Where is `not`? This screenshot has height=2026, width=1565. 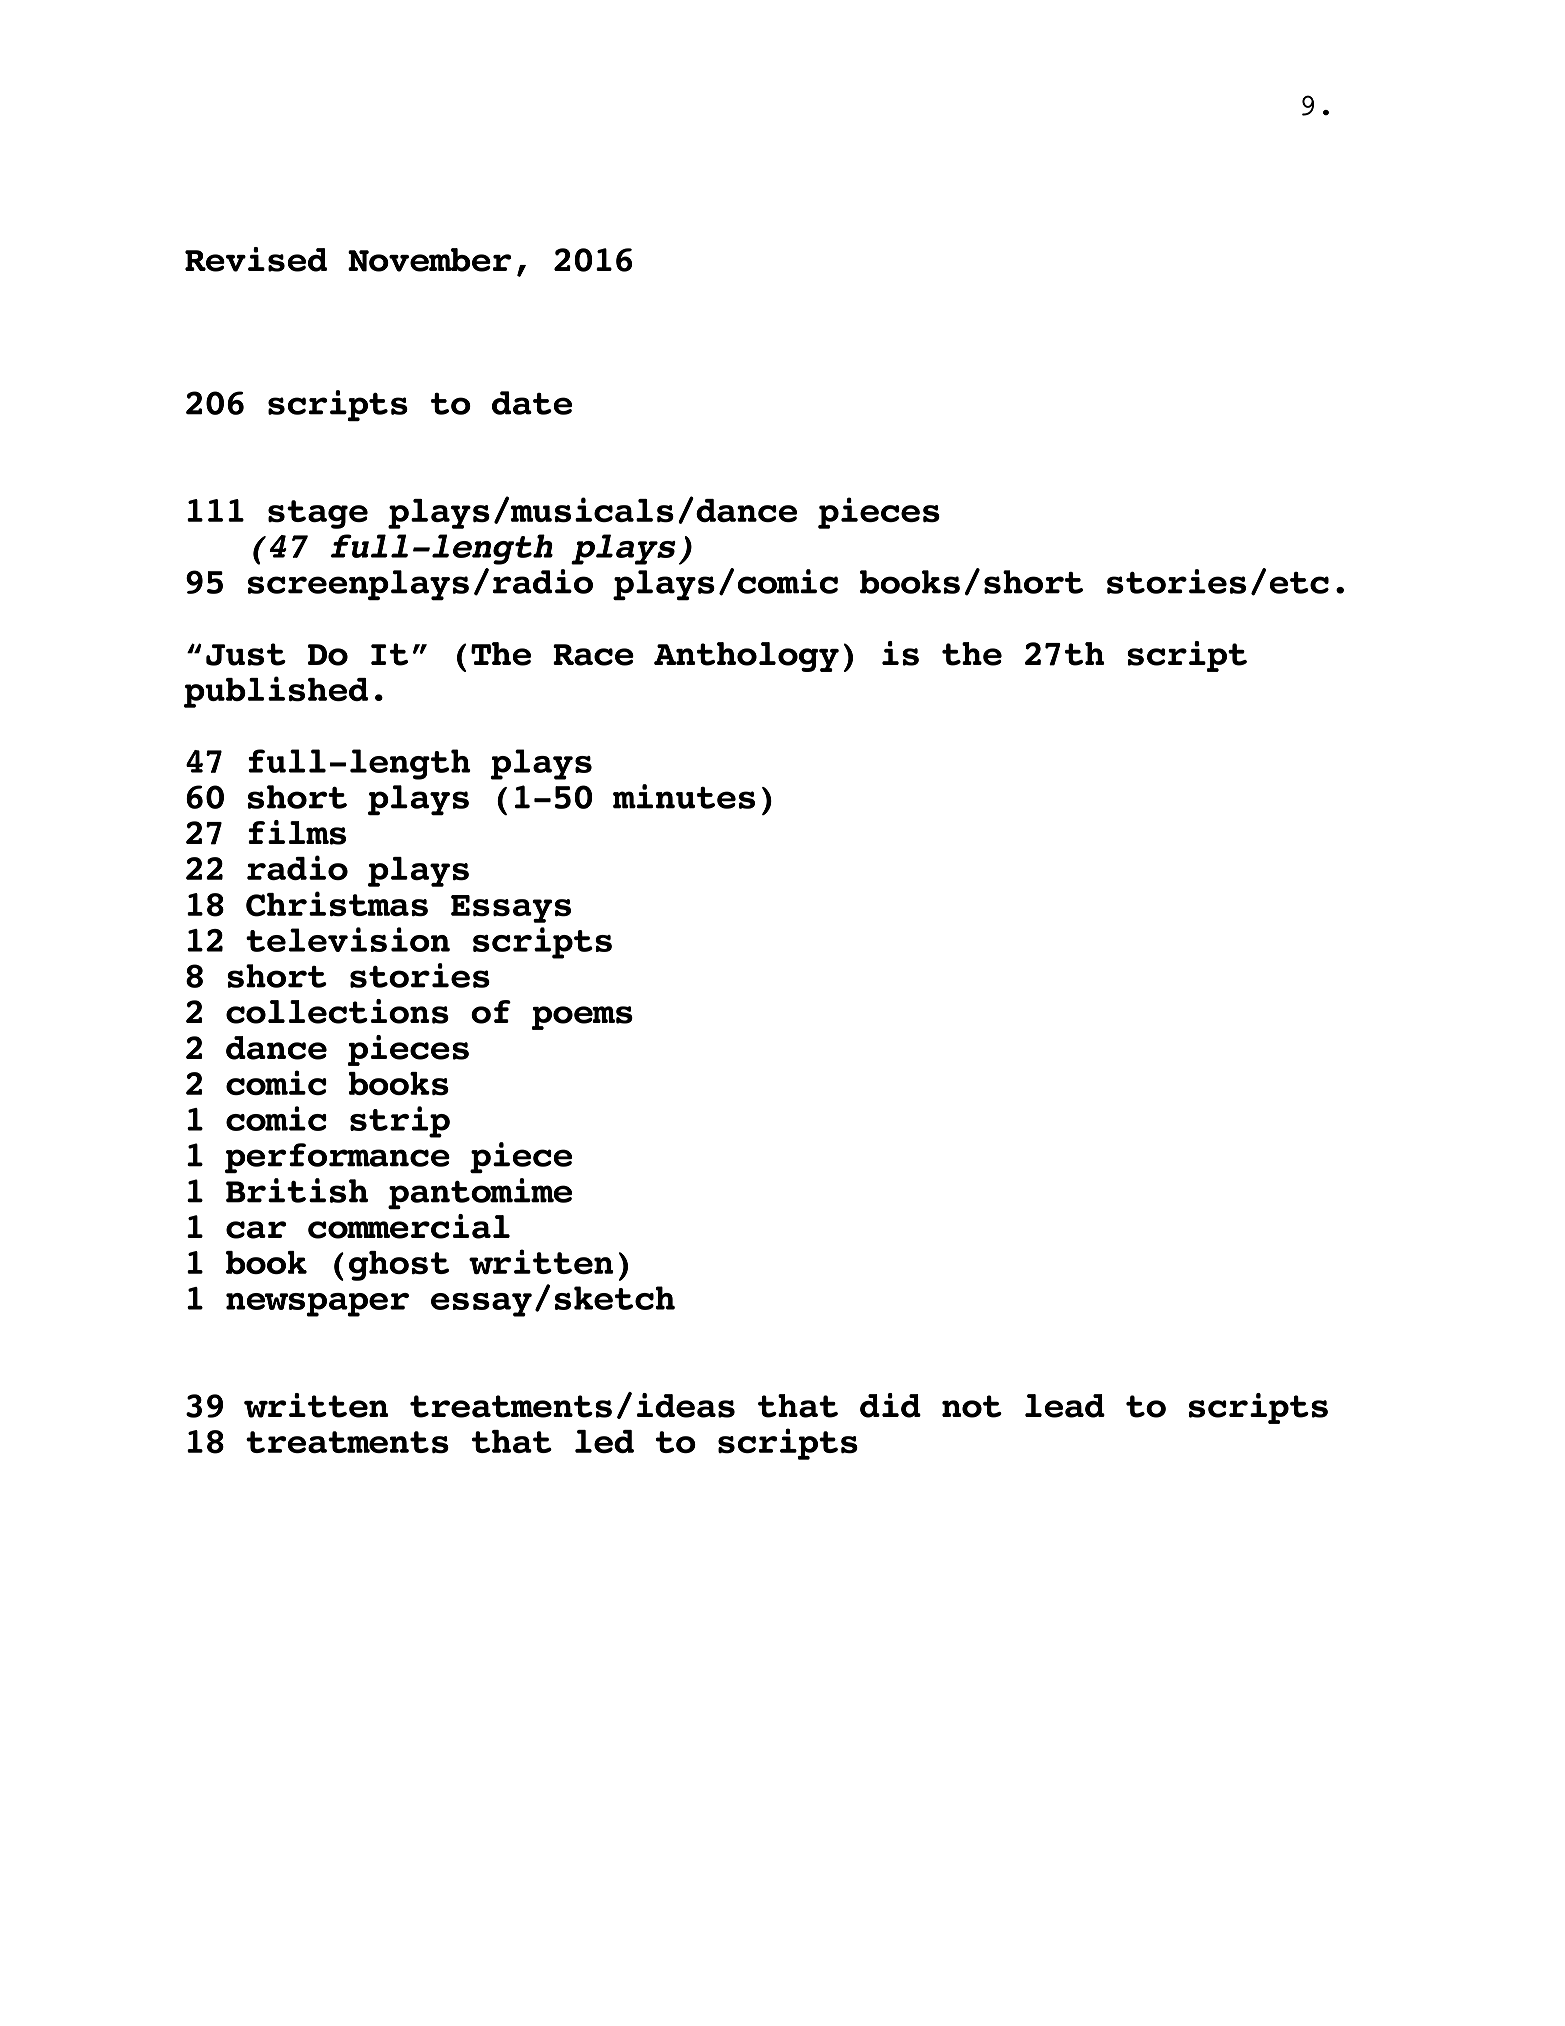
not is located at coordinates (972, 1406).
